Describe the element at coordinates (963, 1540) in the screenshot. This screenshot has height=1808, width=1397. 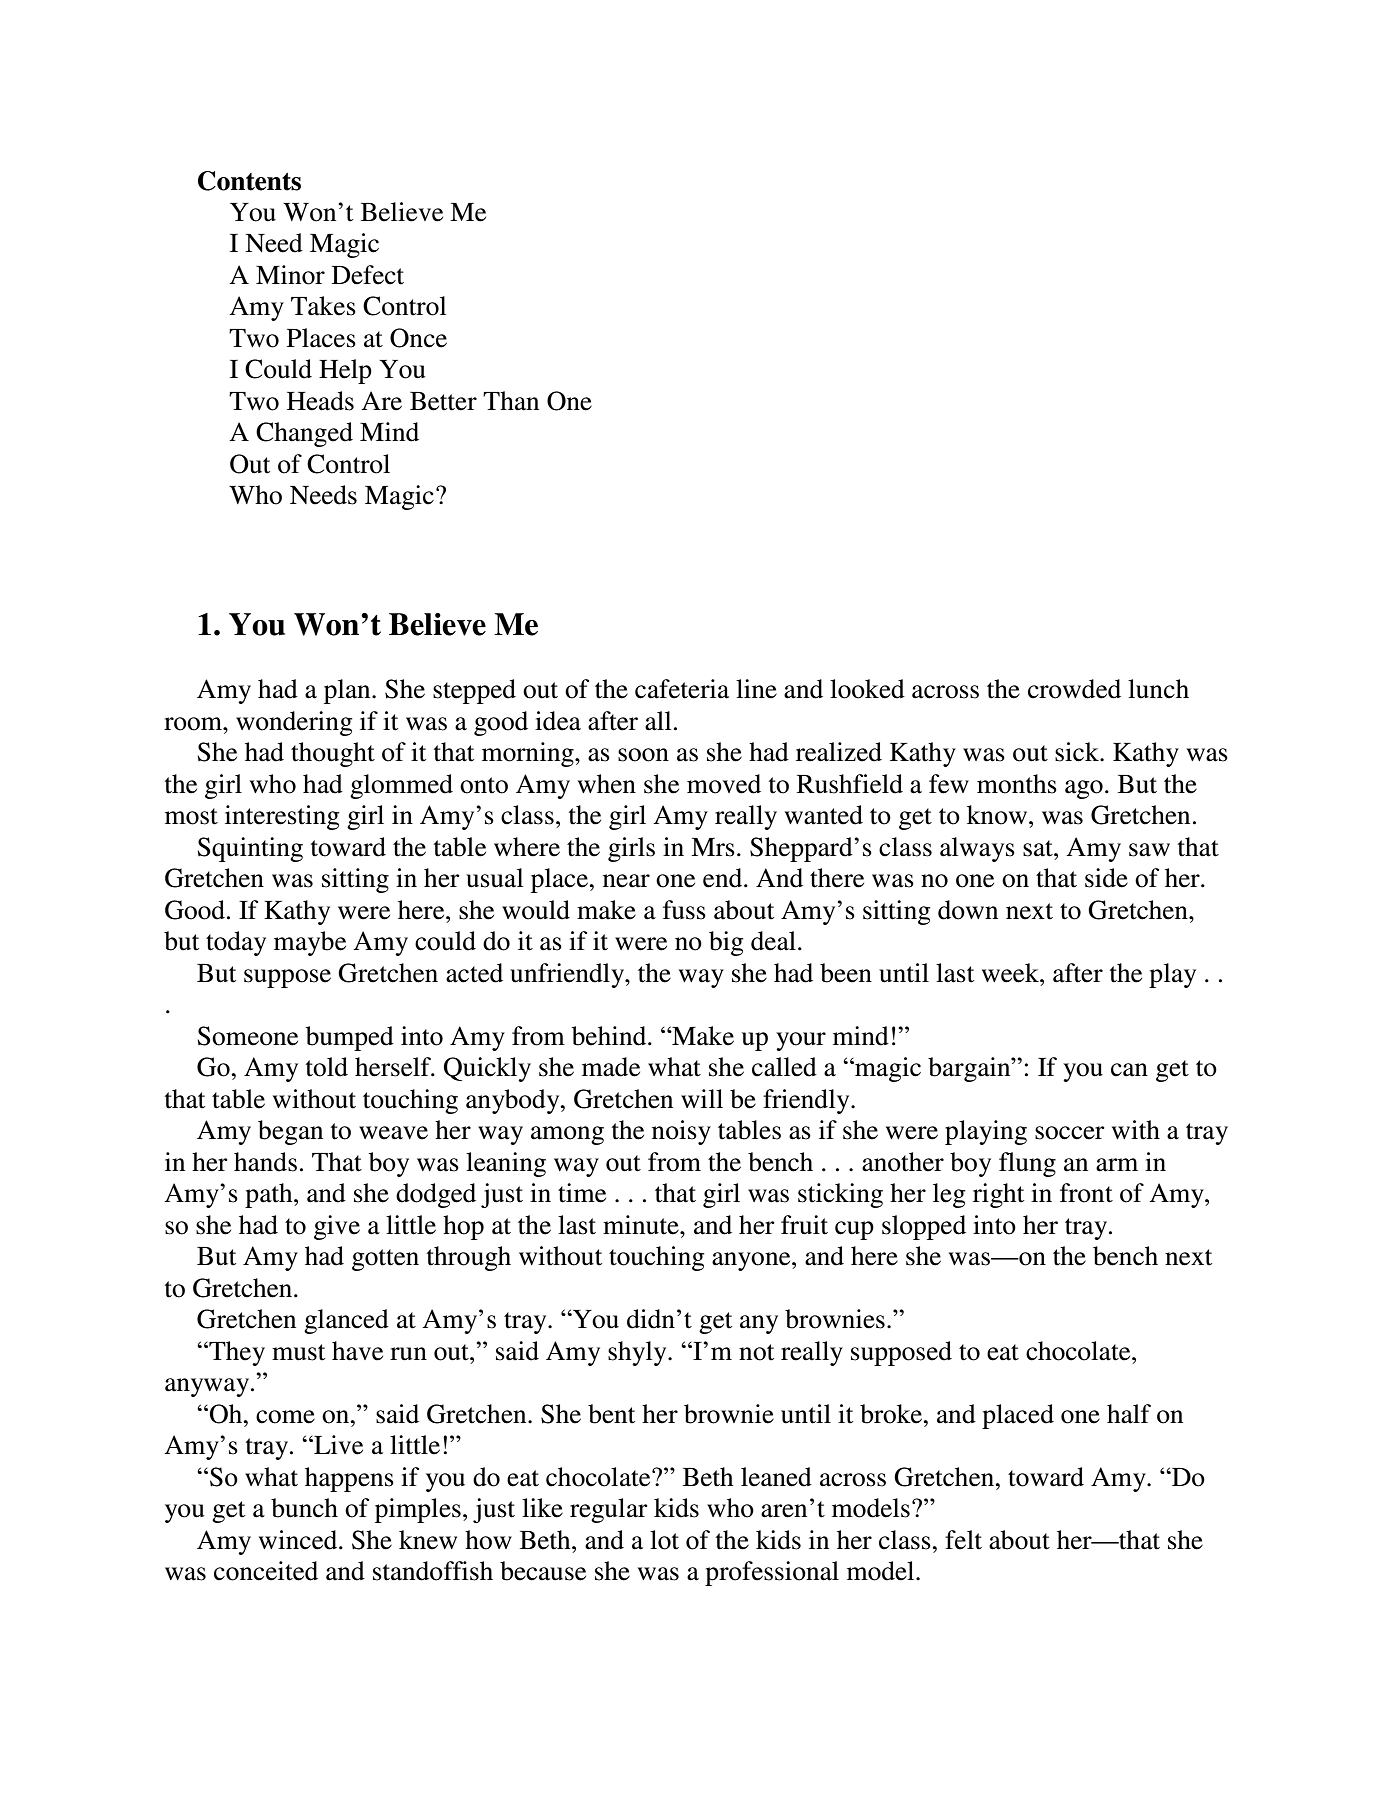
I see `felt` at that location.
